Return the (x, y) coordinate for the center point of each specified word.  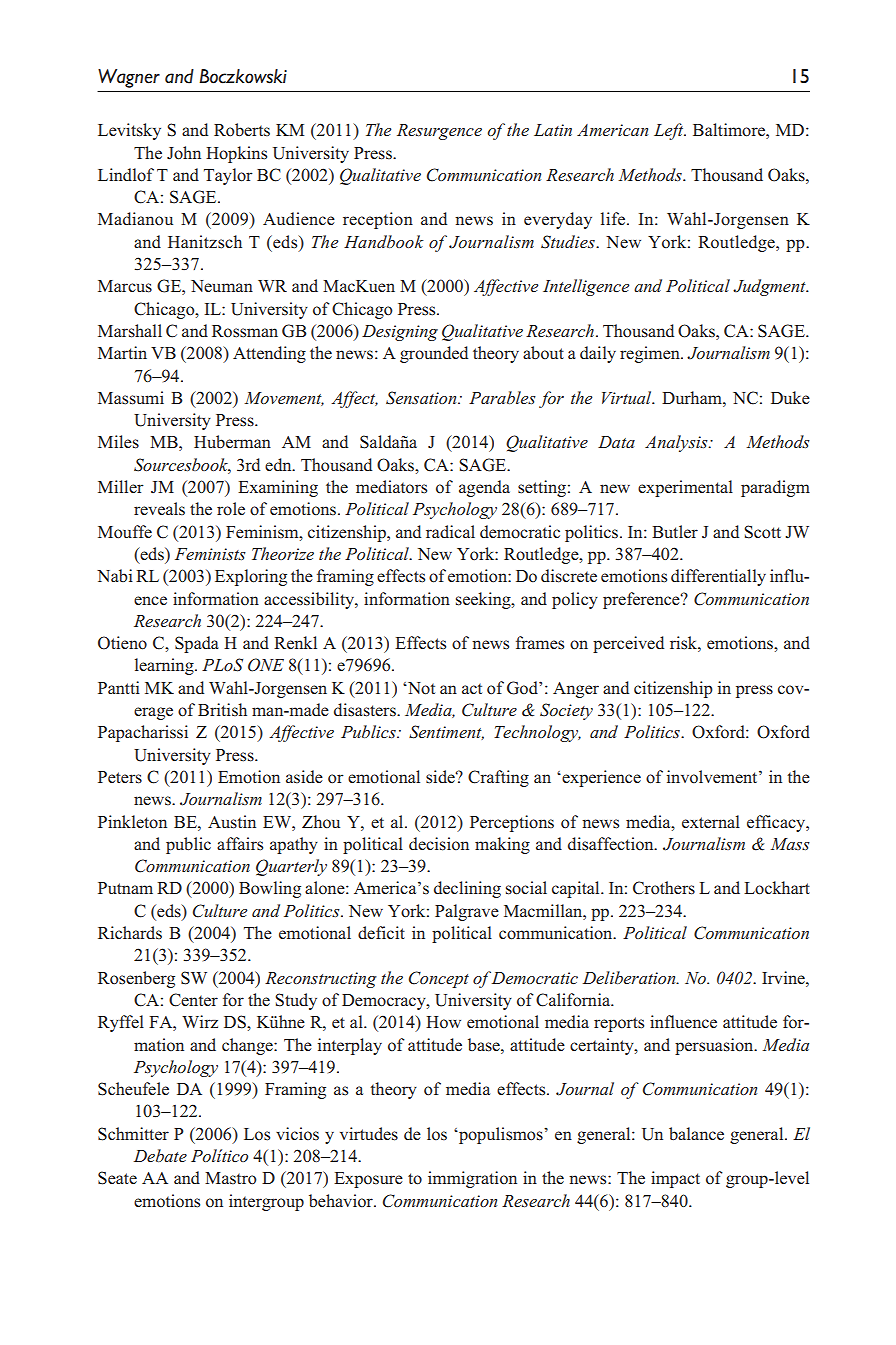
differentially (718, 577)
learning (165, 666)
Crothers (664, 888)
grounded (434, 354)
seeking (484, 600)
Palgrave (467, 912)
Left (670, 131)
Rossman (245, 331)
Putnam (125, 888)
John (184, 153)
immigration (472, 1179)
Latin (553, 130)
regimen (651, 354)
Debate (160, 1155)
